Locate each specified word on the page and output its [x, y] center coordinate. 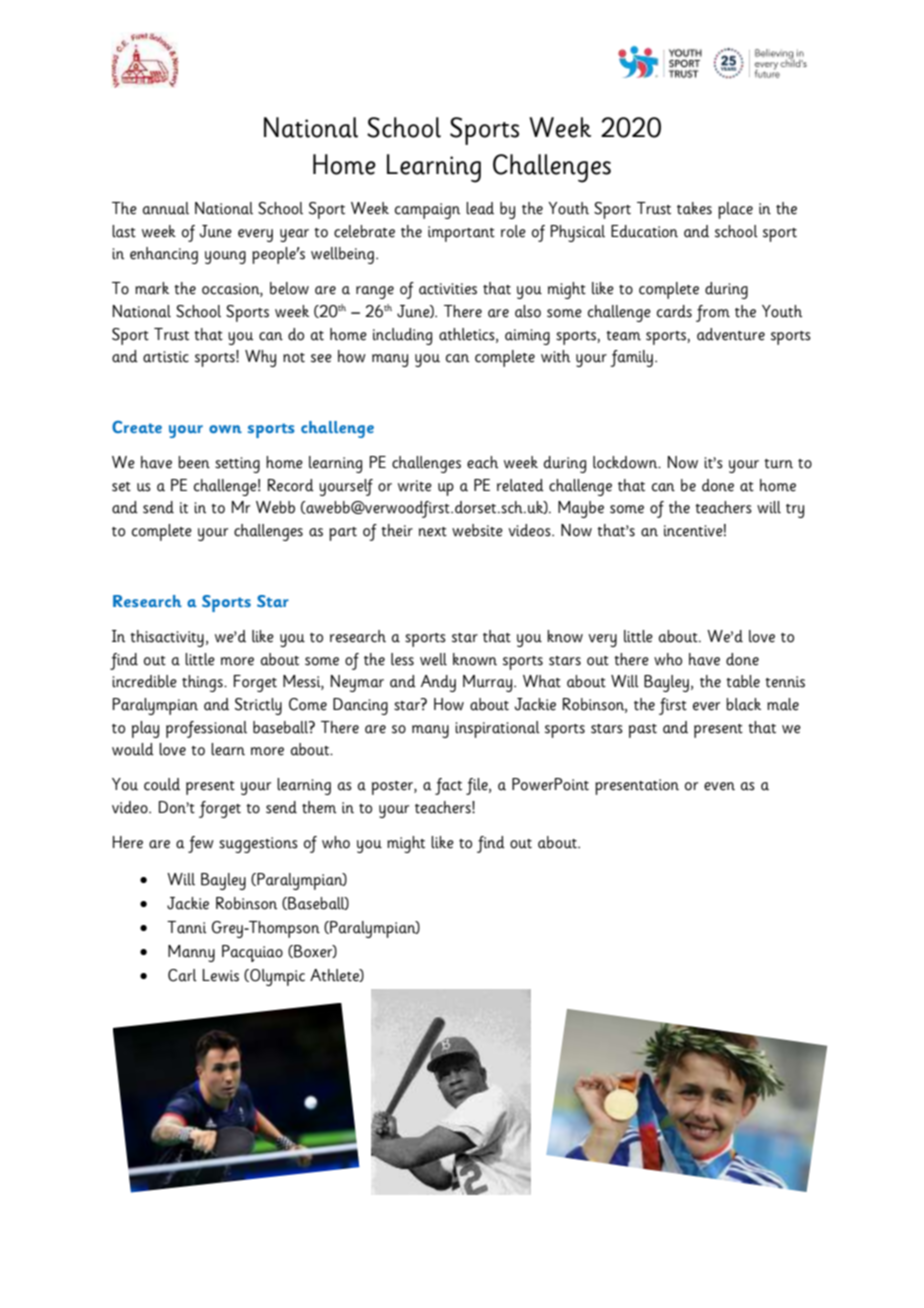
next [433, 532]
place [735, 210]
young [225, 257]
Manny [191, 953]
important [461, 234]
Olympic [276, 977]
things [203, 683]
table [743, 681]
